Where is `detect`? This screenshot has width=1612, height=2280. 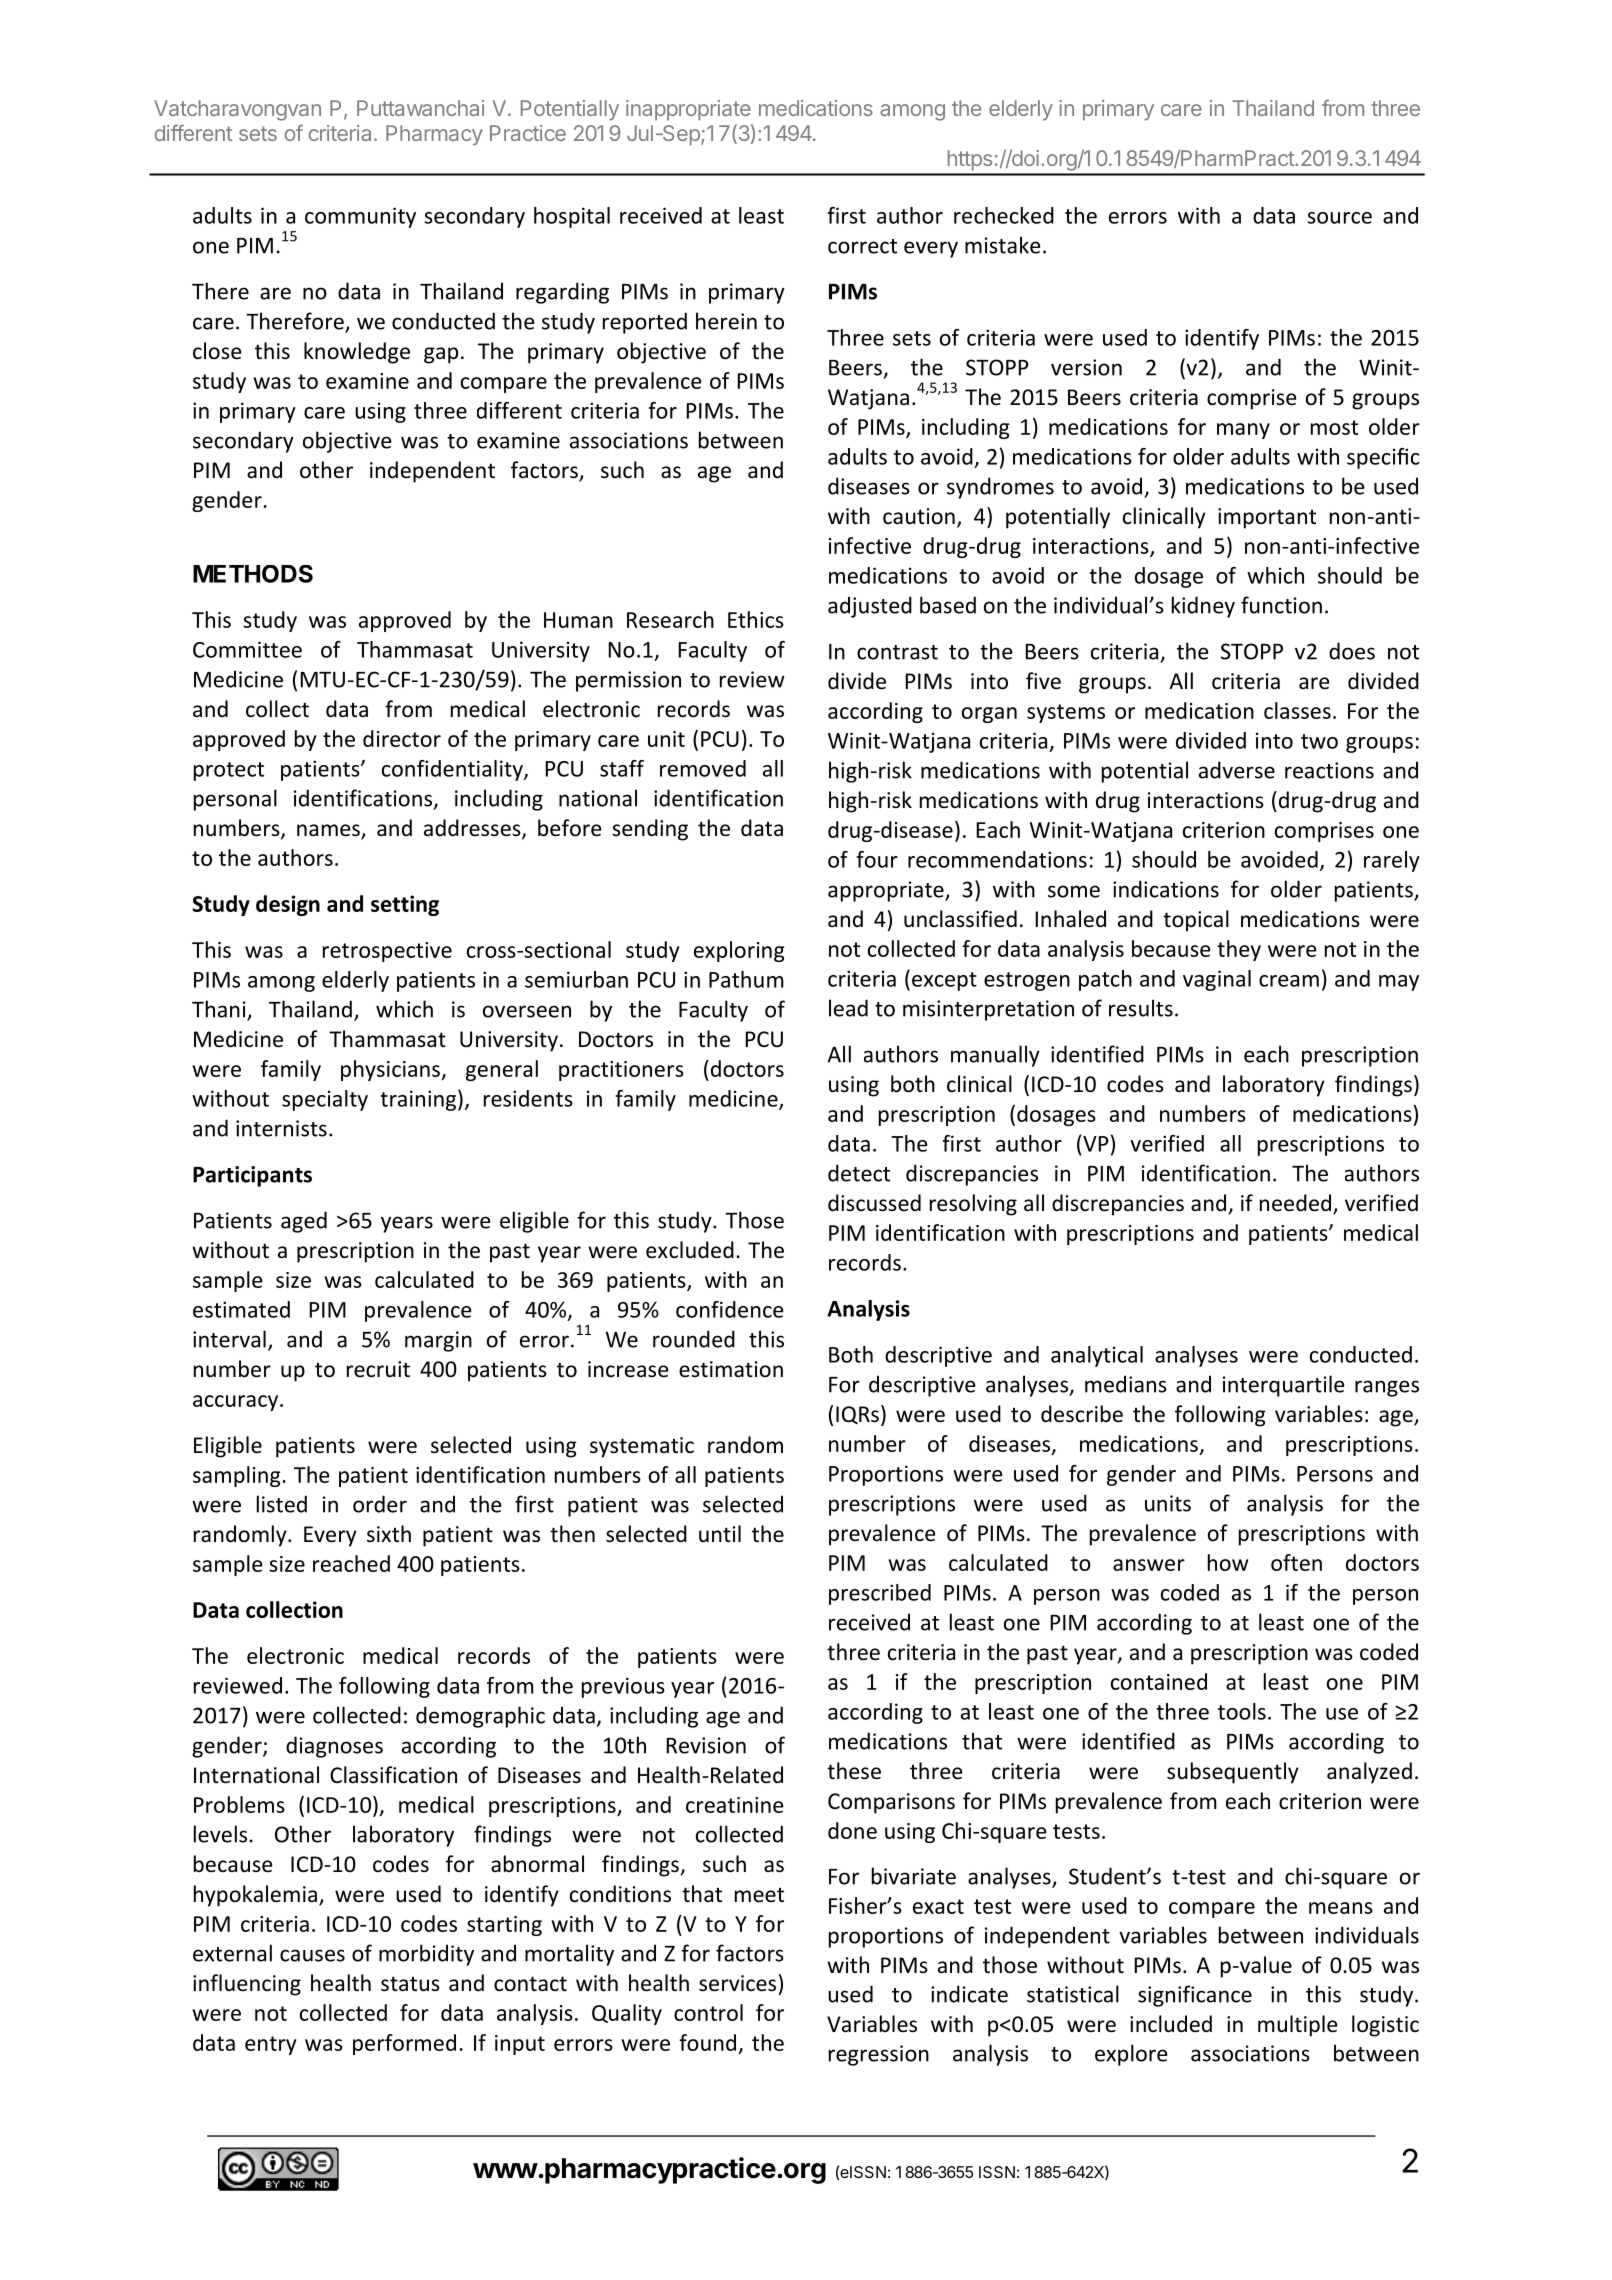
detect is located at coordinates (859, 1173).
